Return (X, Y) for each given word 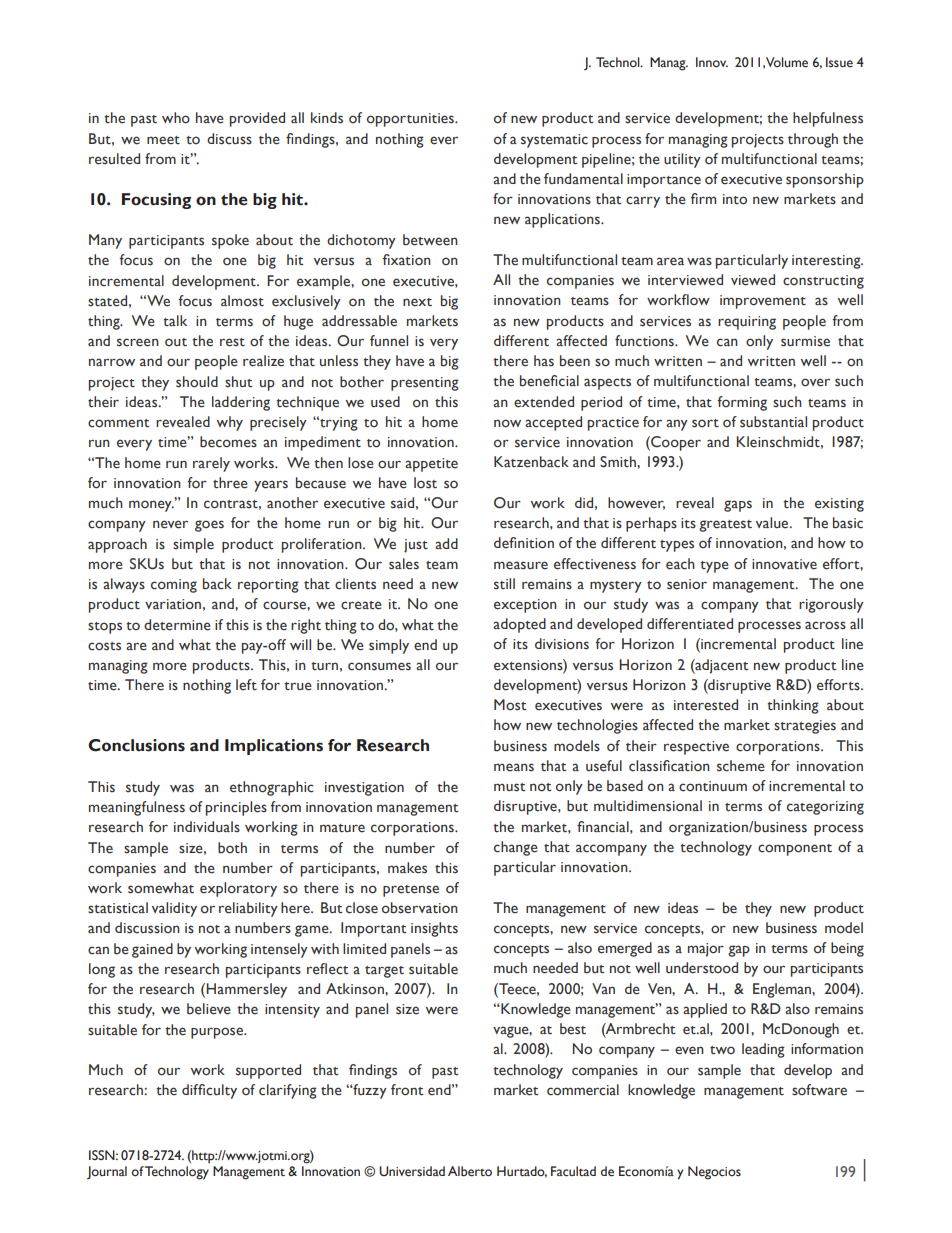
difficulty (209, 1091)
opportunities (411, 120)
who (176, 118)
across (825, 625)
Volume (787, 62)
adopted (519, 625)
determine (177, 625)
